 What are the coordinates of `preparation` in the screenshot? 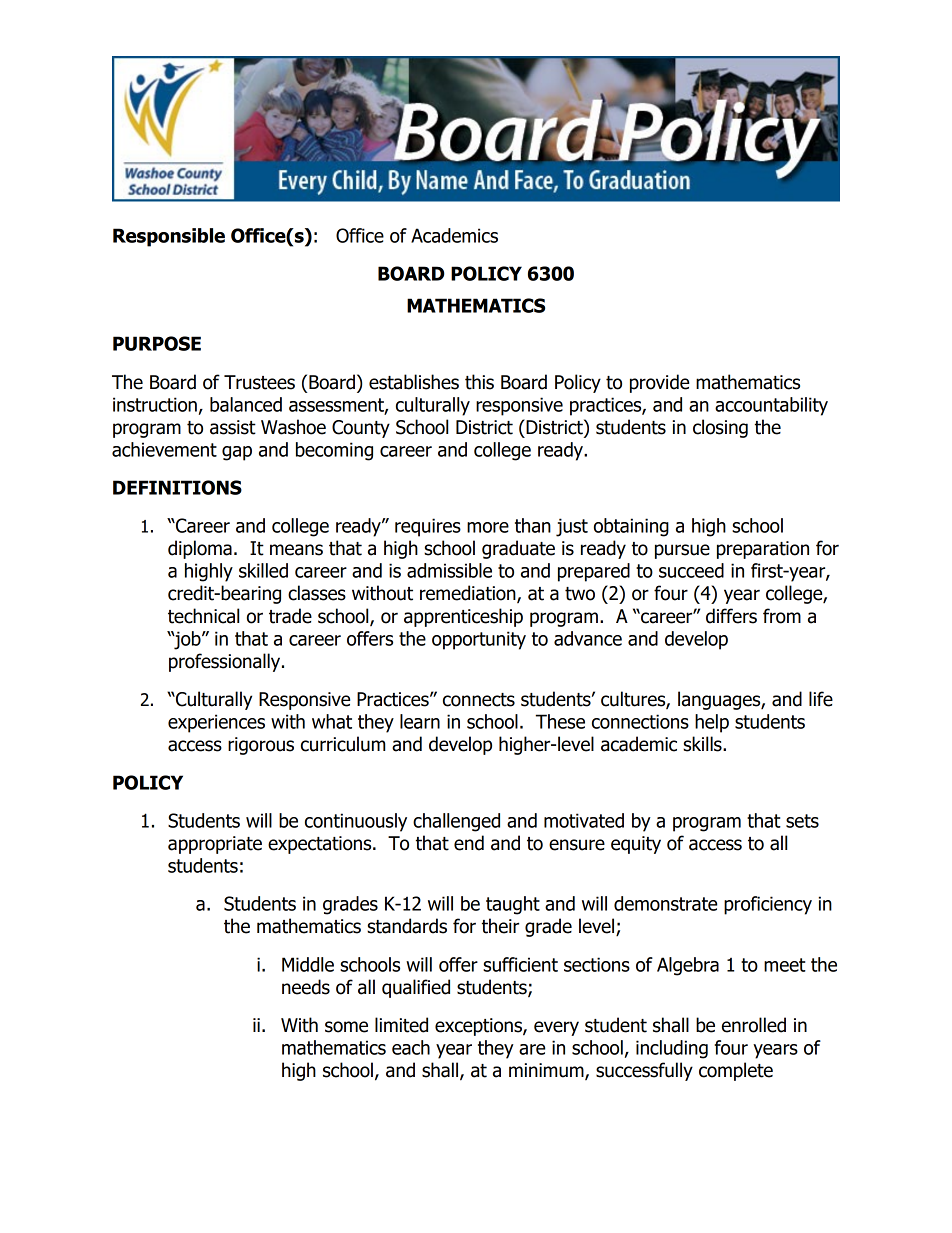 It's located at (763, 550).
